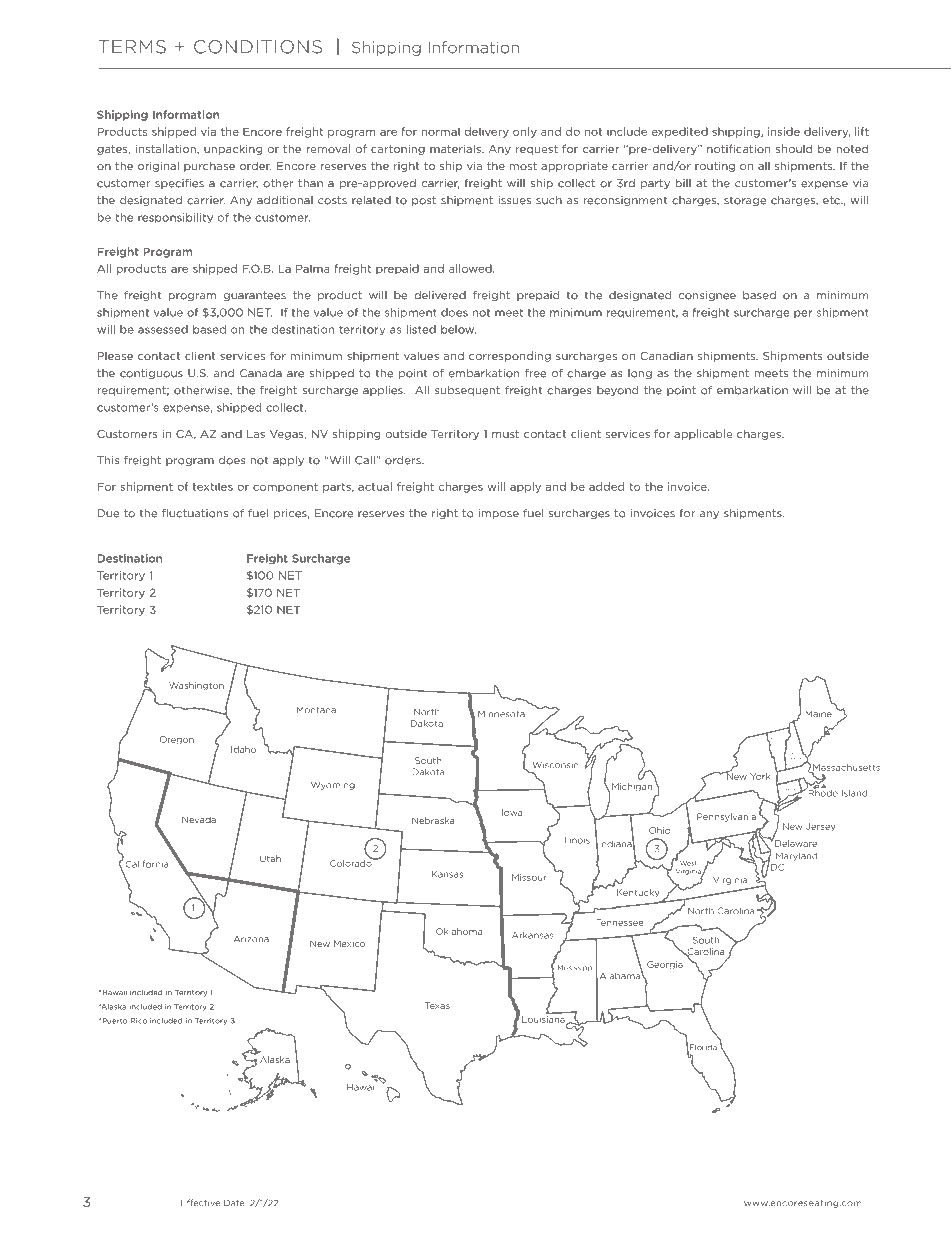 The width and height of the screenshot is (952, 1233). What do you see at coordinates (784, 131) in the screenshot?
I see `inside` at bounding box center [784, 131].
